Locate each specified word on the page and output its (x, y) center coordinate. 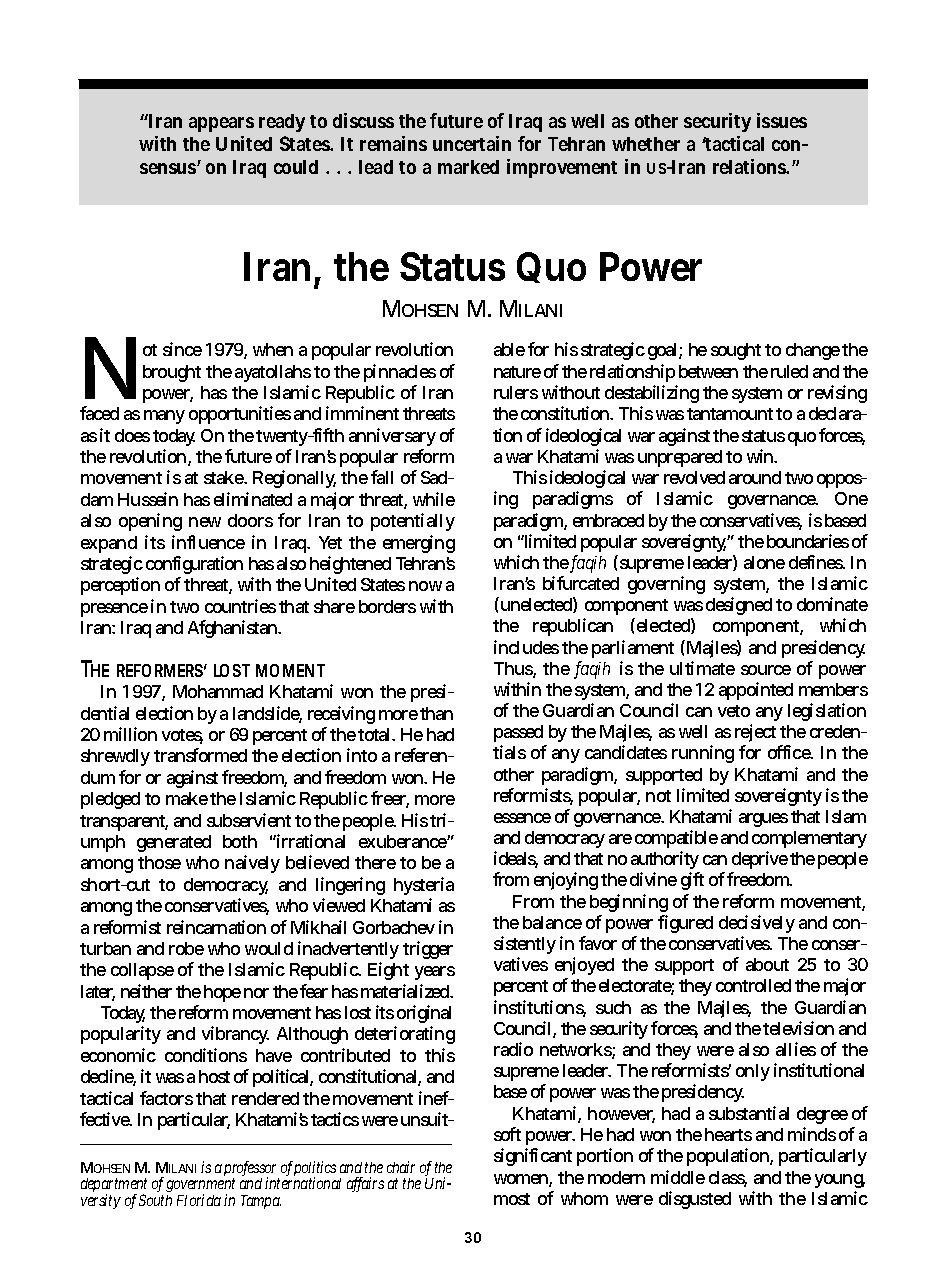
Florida (199, 1200)
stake (225, 477)
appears (221, 124)
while (434, 499)
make (187, 798)
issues (782, 120)
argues (763, 820)
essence (522, 818)
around (755, 477)
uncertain (472, 143)
